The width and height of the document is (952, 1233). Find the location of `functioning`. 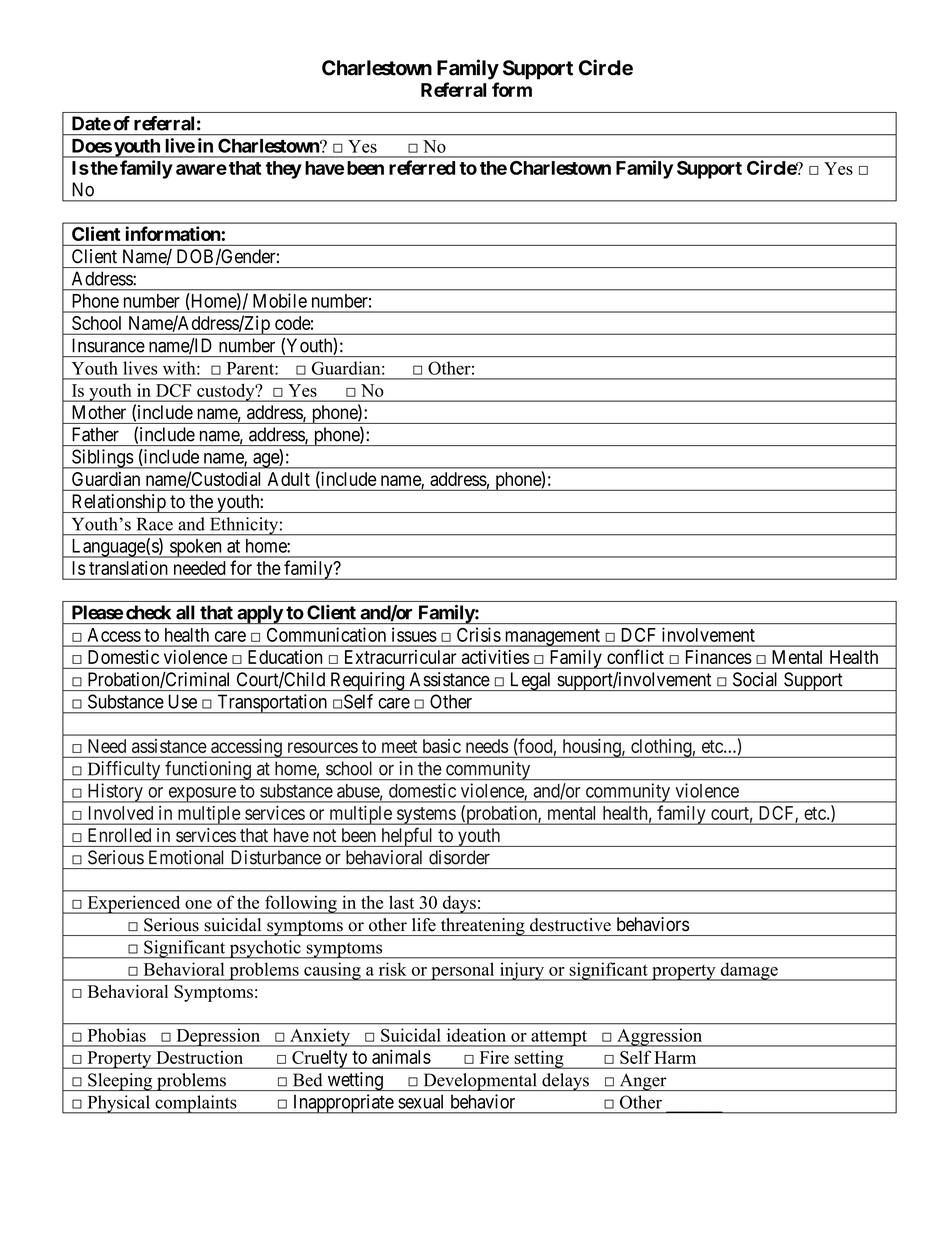

functioning is located at coordinates (208, 771).
